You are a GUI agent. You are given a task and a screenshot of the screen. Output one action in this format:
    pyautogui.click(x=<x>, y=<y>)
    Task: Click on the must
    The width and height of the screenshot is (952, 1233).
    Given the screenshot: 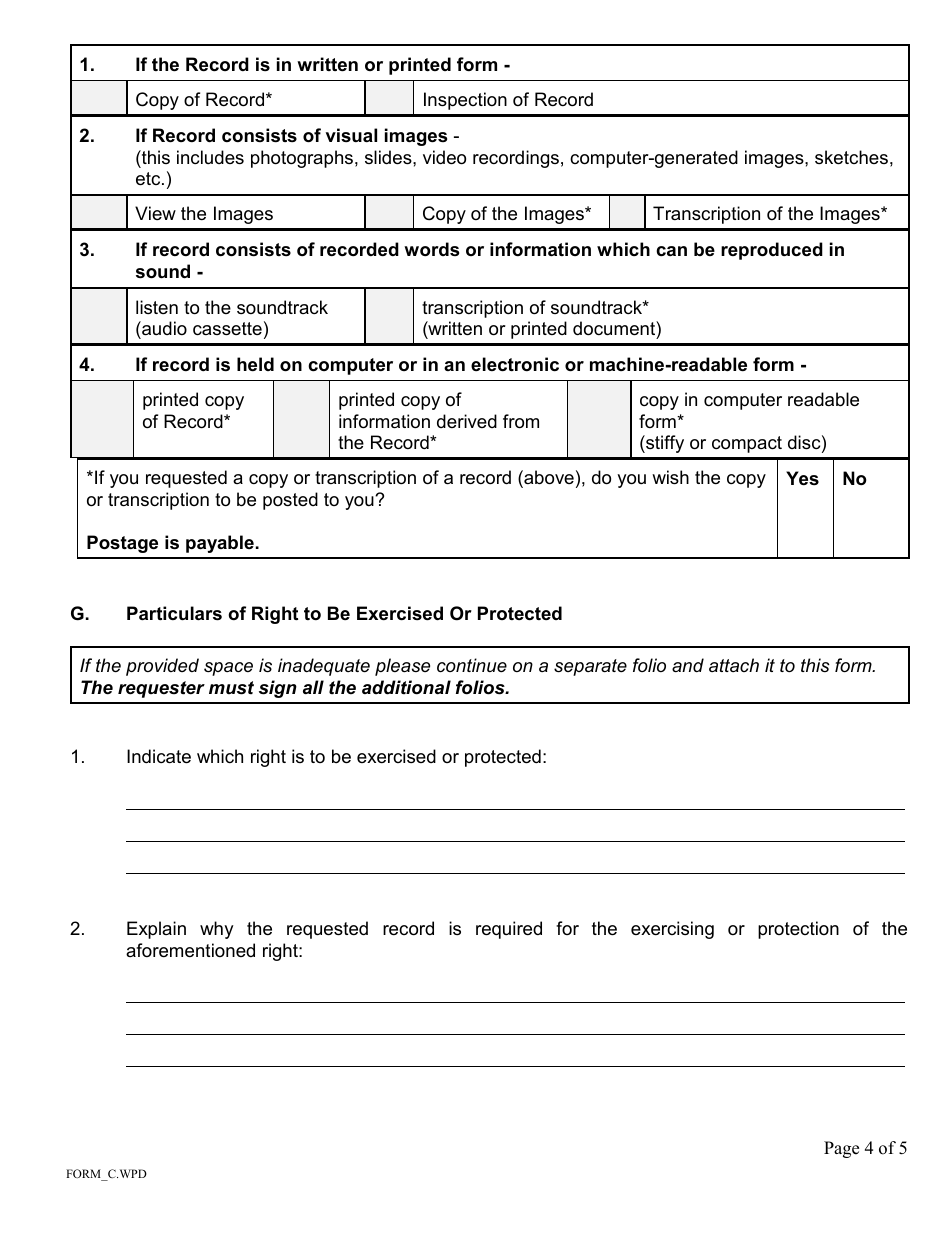 What is the action you would take?
    pyautogui.click(x=231, y=688)
